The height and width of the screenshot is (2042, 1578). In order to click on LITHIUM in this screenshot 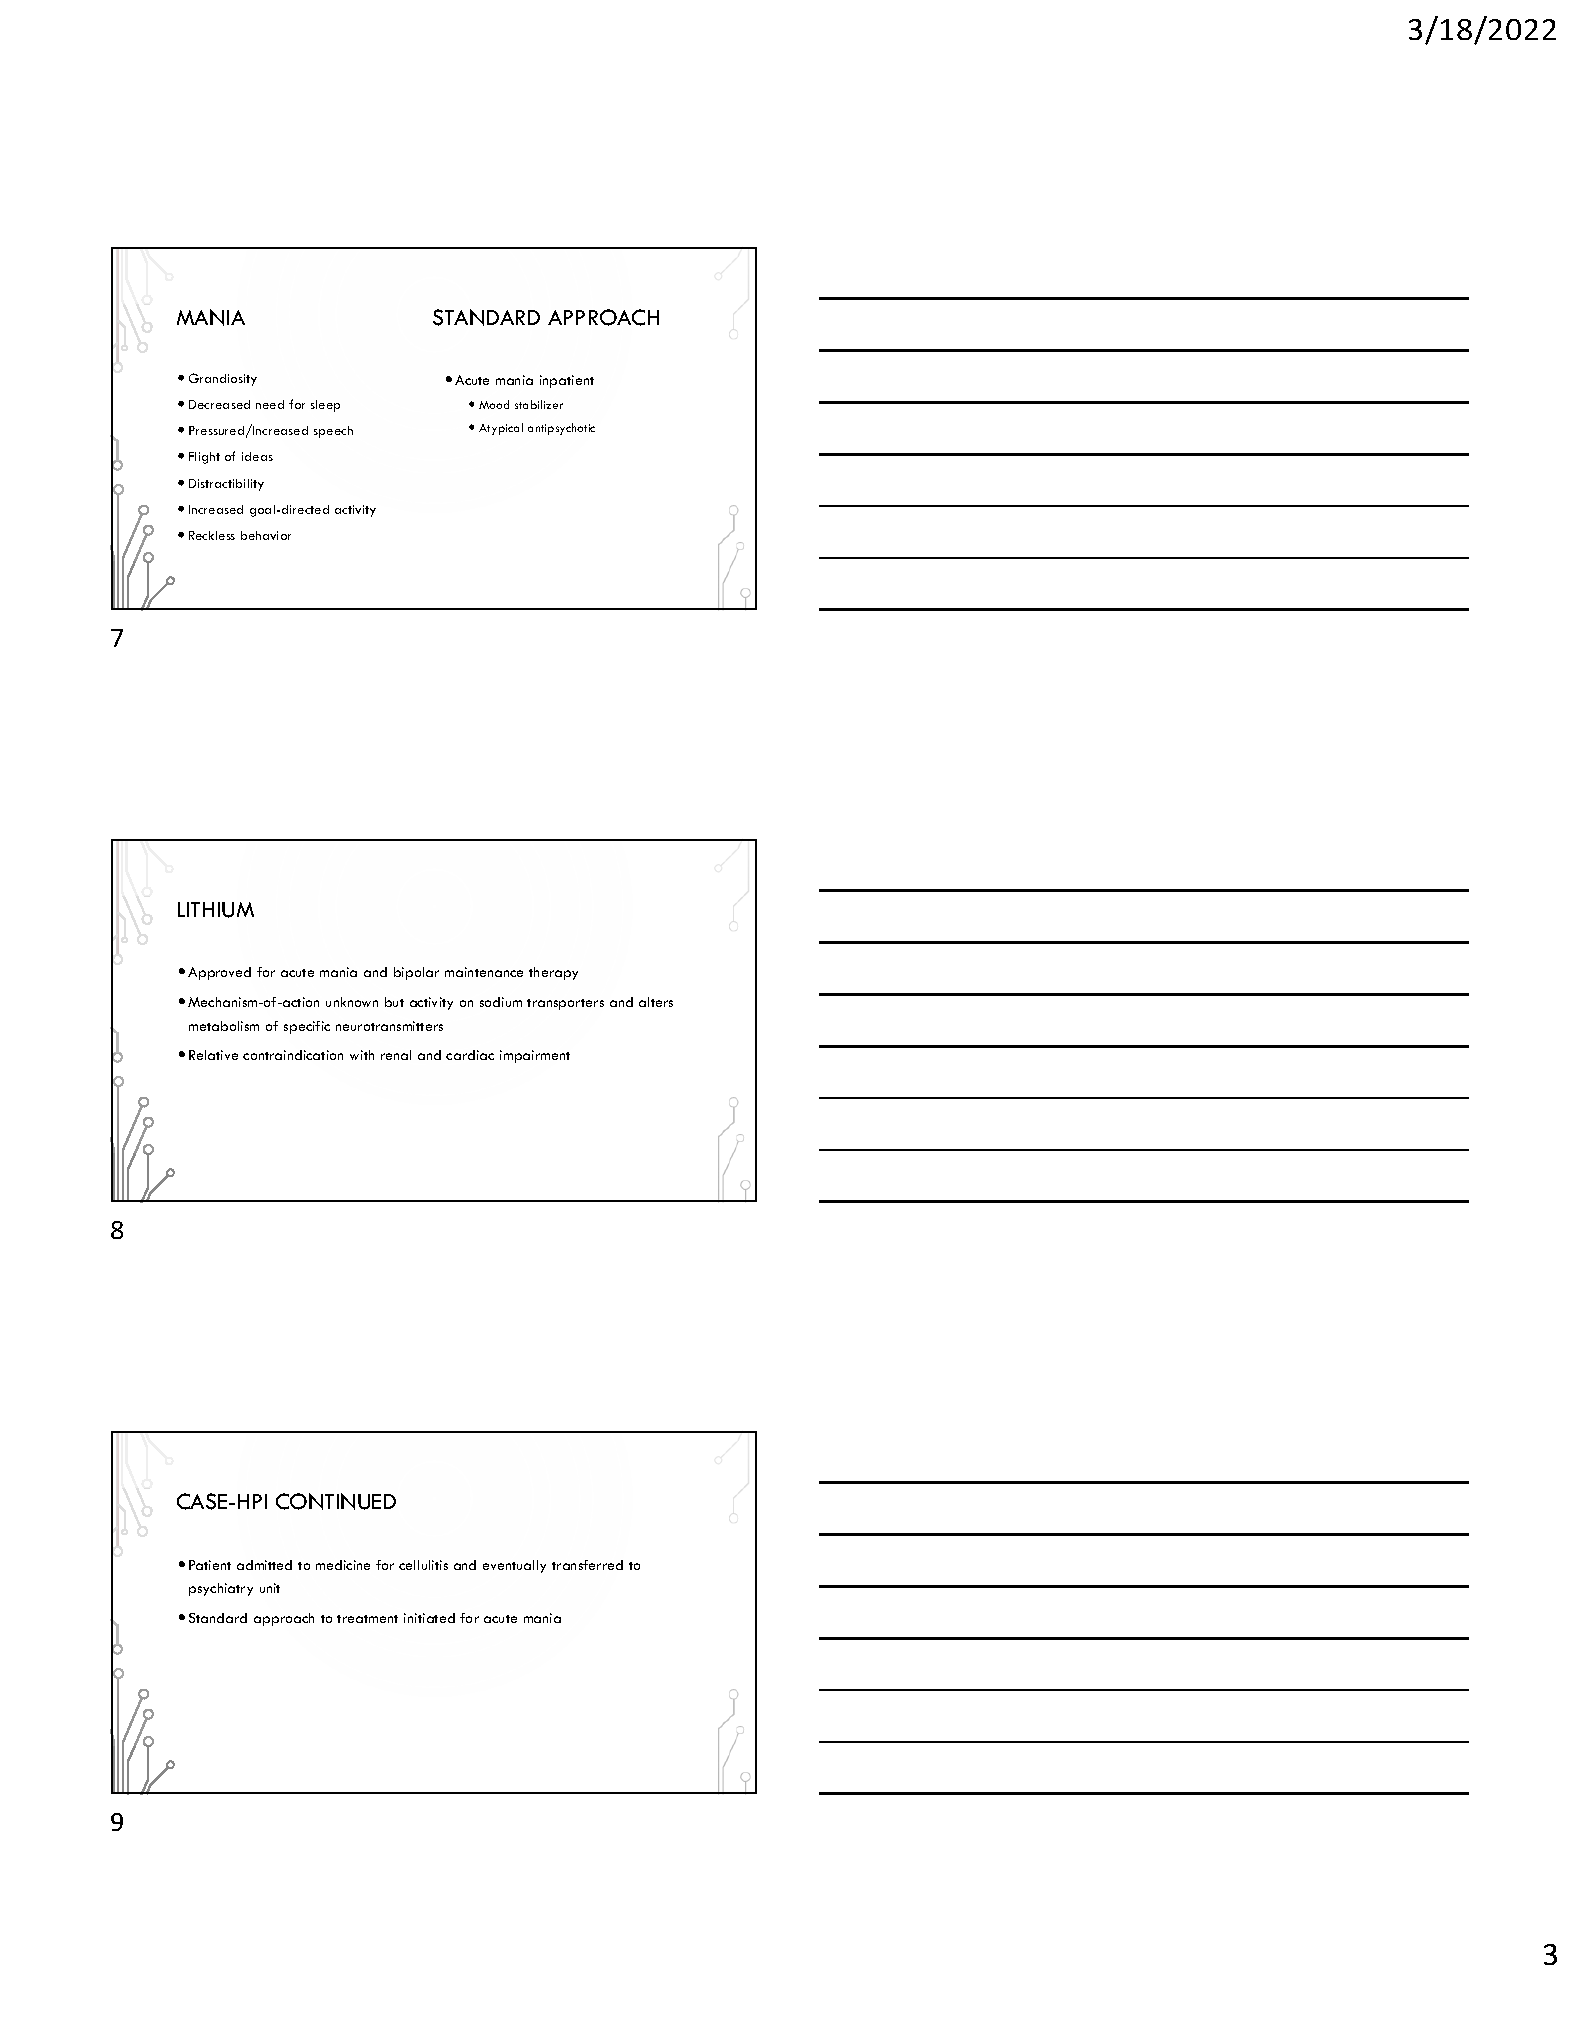, I will do `click(216, 910)`.
